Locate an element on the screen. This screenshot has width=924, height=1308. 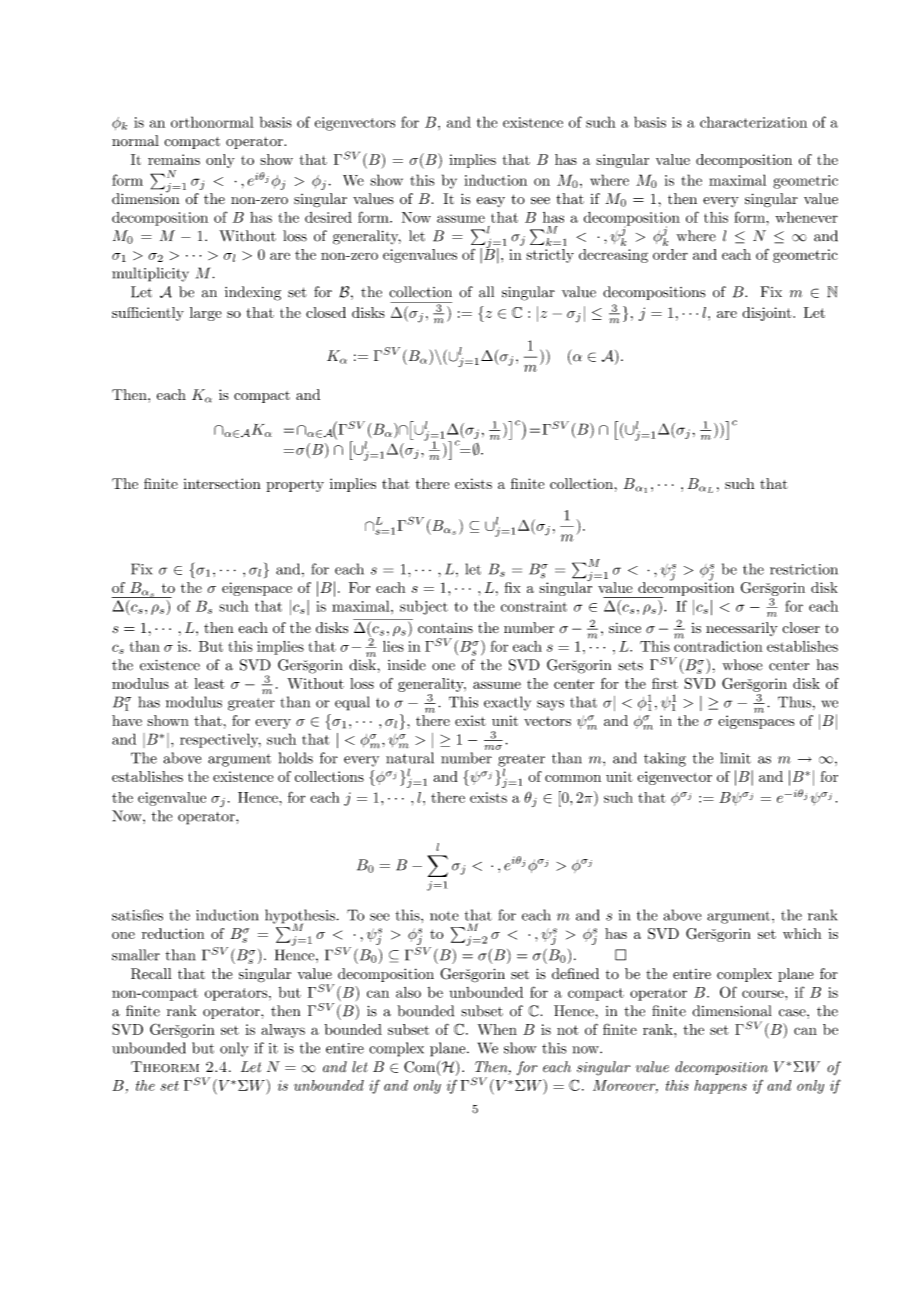
natural is located at coordinates (410, 758).
